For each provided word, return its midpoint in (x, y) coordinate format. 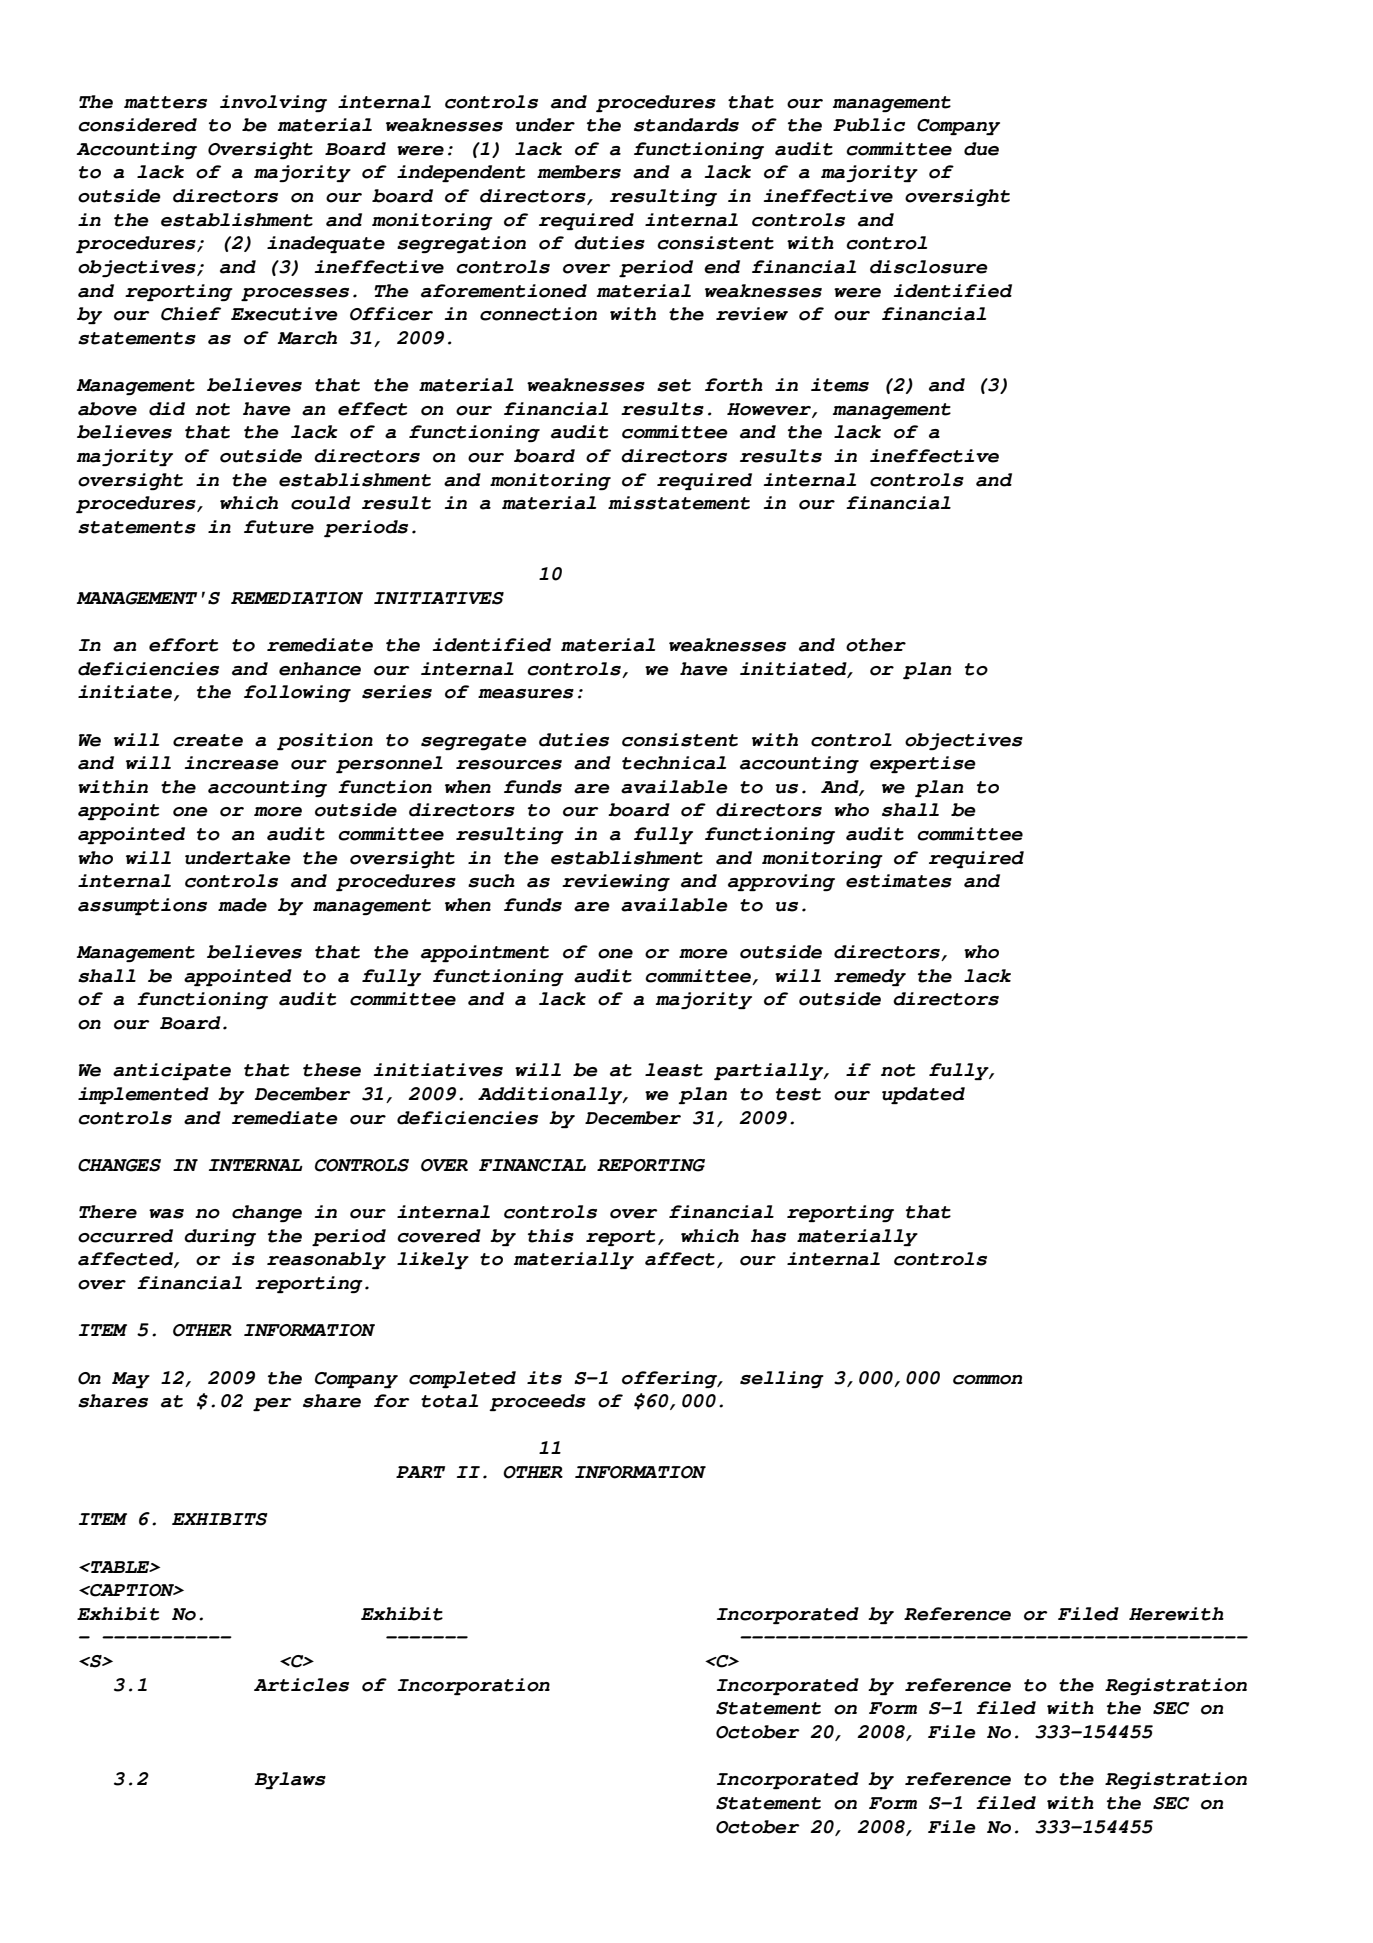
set (674, 385)
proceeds (537, 1402)
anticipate (172, 1071)
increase (231, 763)
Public (869, 125)
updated (923, 1095)
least (674, 1070)
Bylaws (290, 1780)
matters (165, 102)
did (167, 409)
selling (782, 1379)
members (579, 172)
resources (509, 765)
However (770, 410)
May (131, 1380)
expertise (923, 764)
